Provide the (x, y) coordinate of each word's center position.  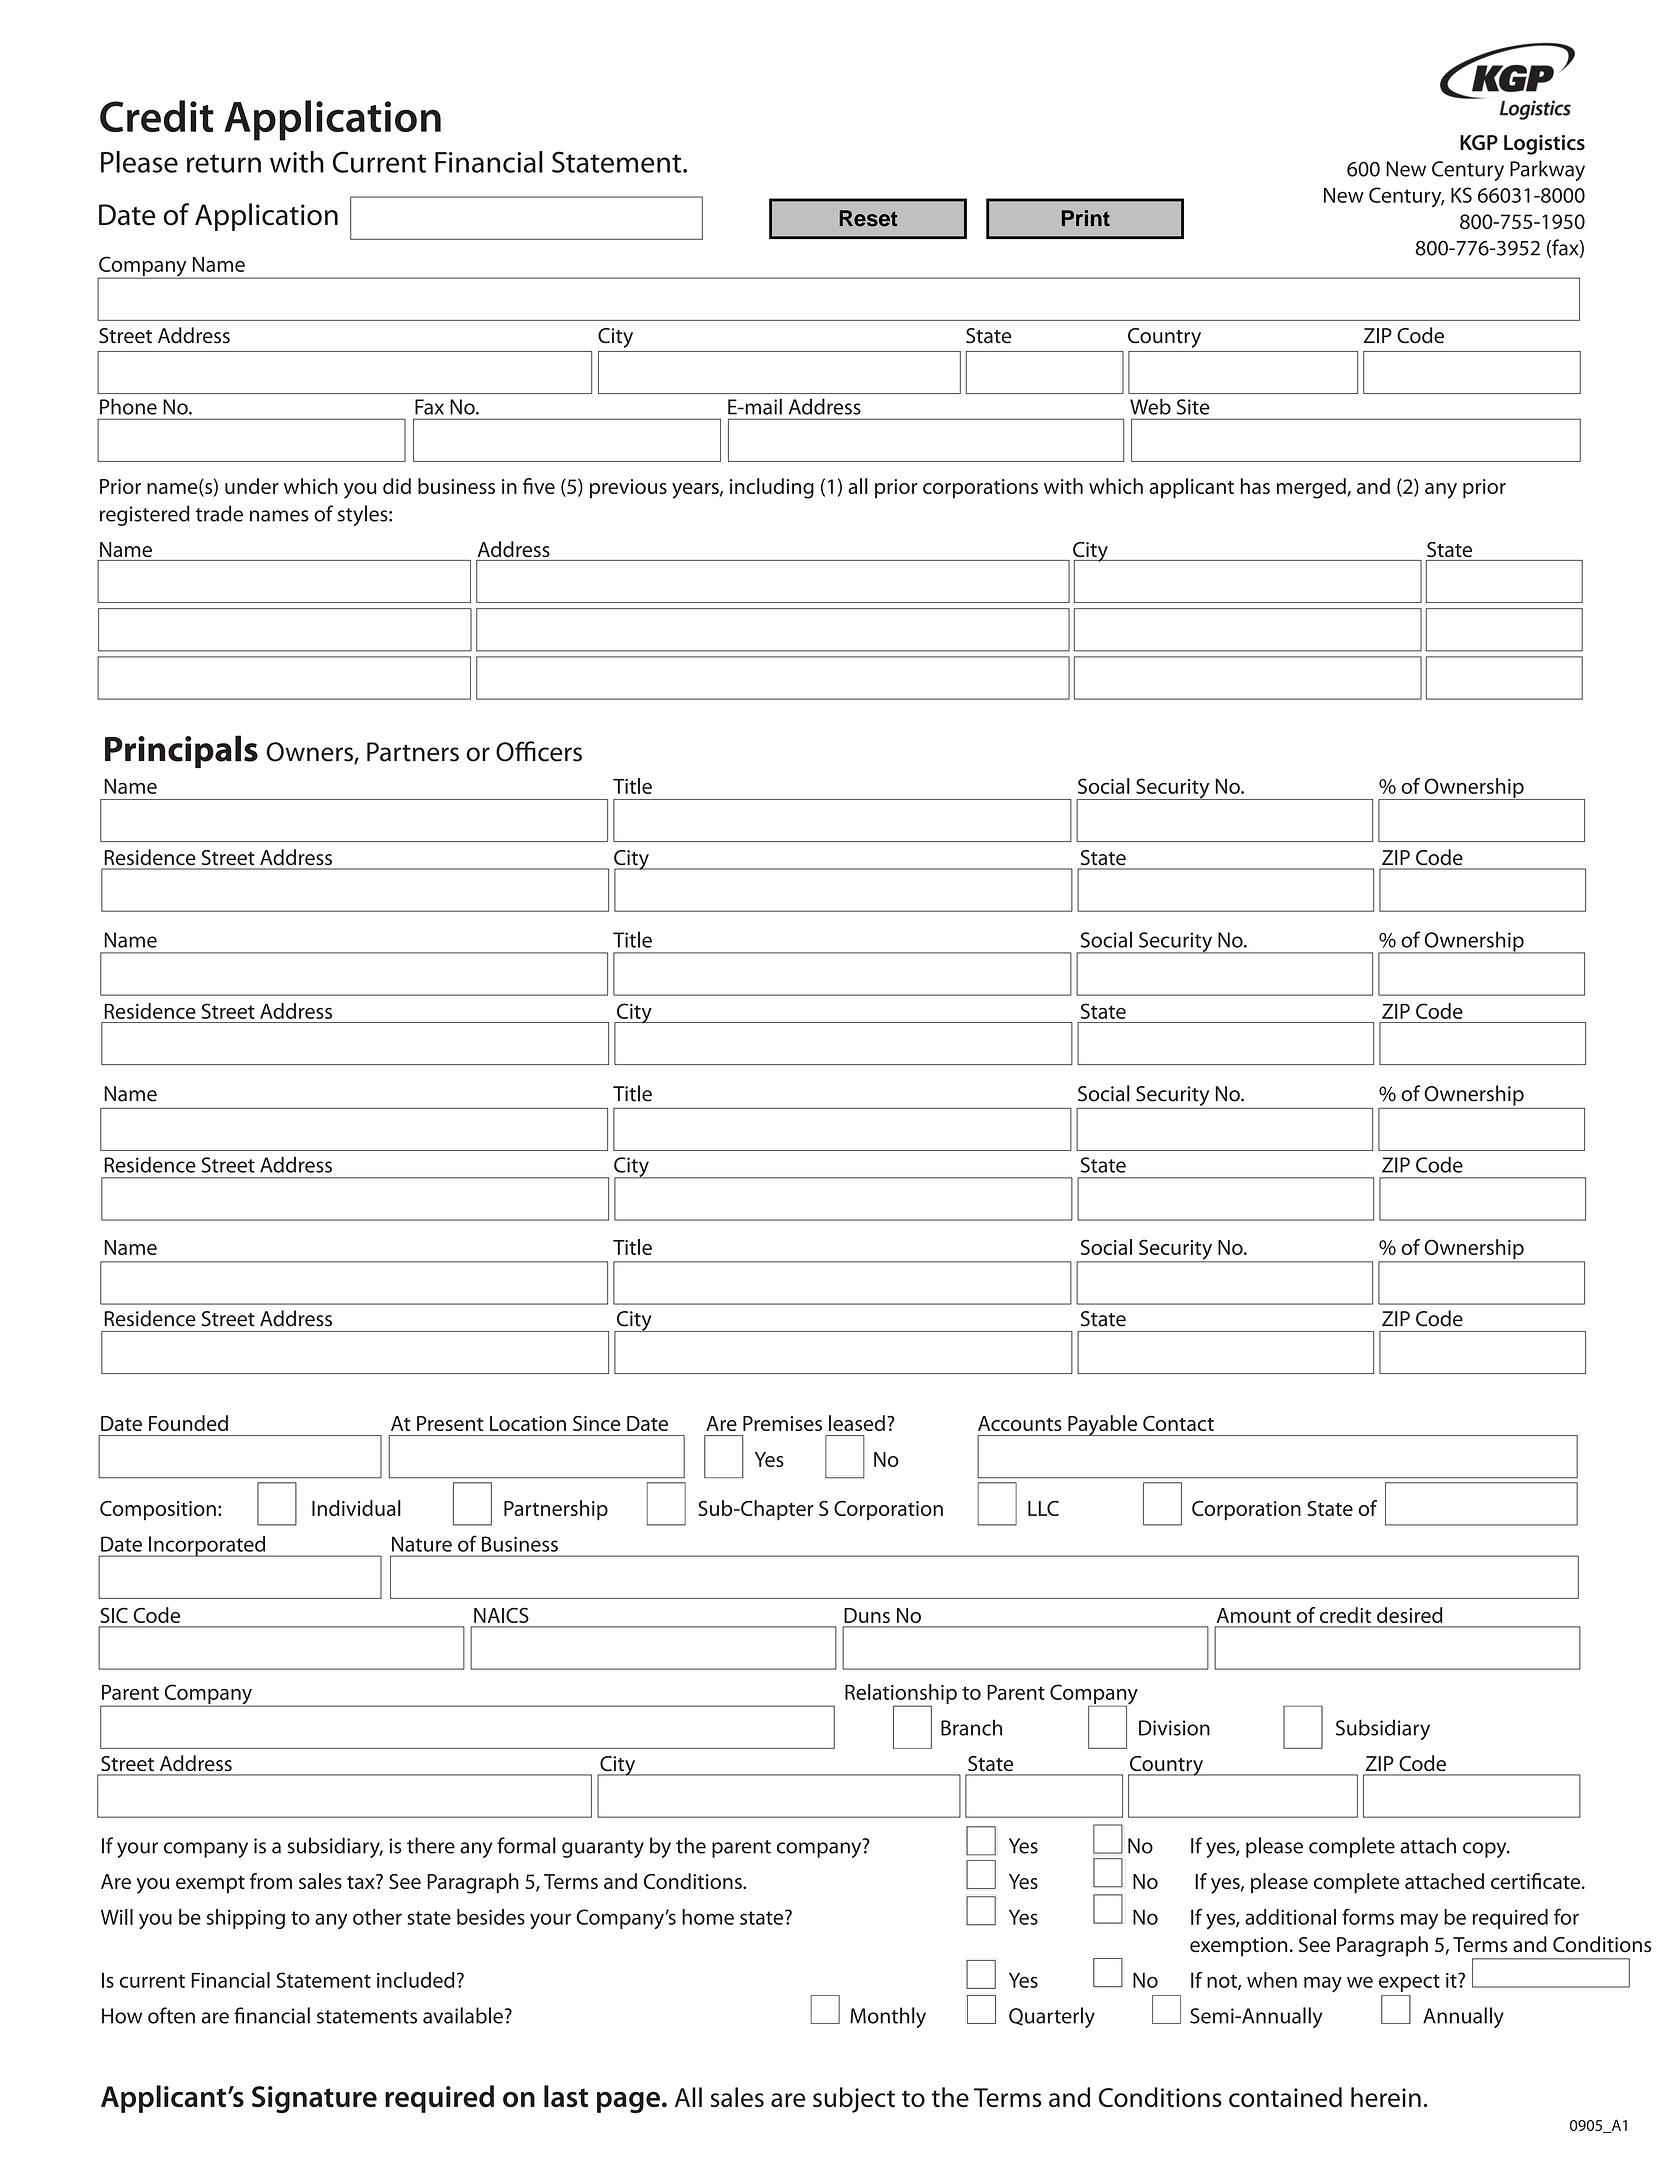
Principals (181, 751)
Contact (1178, 1423)
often (171, 2015)
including (772, 488)
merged (1312, 488)
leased (857, 1423)
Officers (539, 751)
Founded (188, 1423)
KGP (1479, 142)
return (224, 163)
